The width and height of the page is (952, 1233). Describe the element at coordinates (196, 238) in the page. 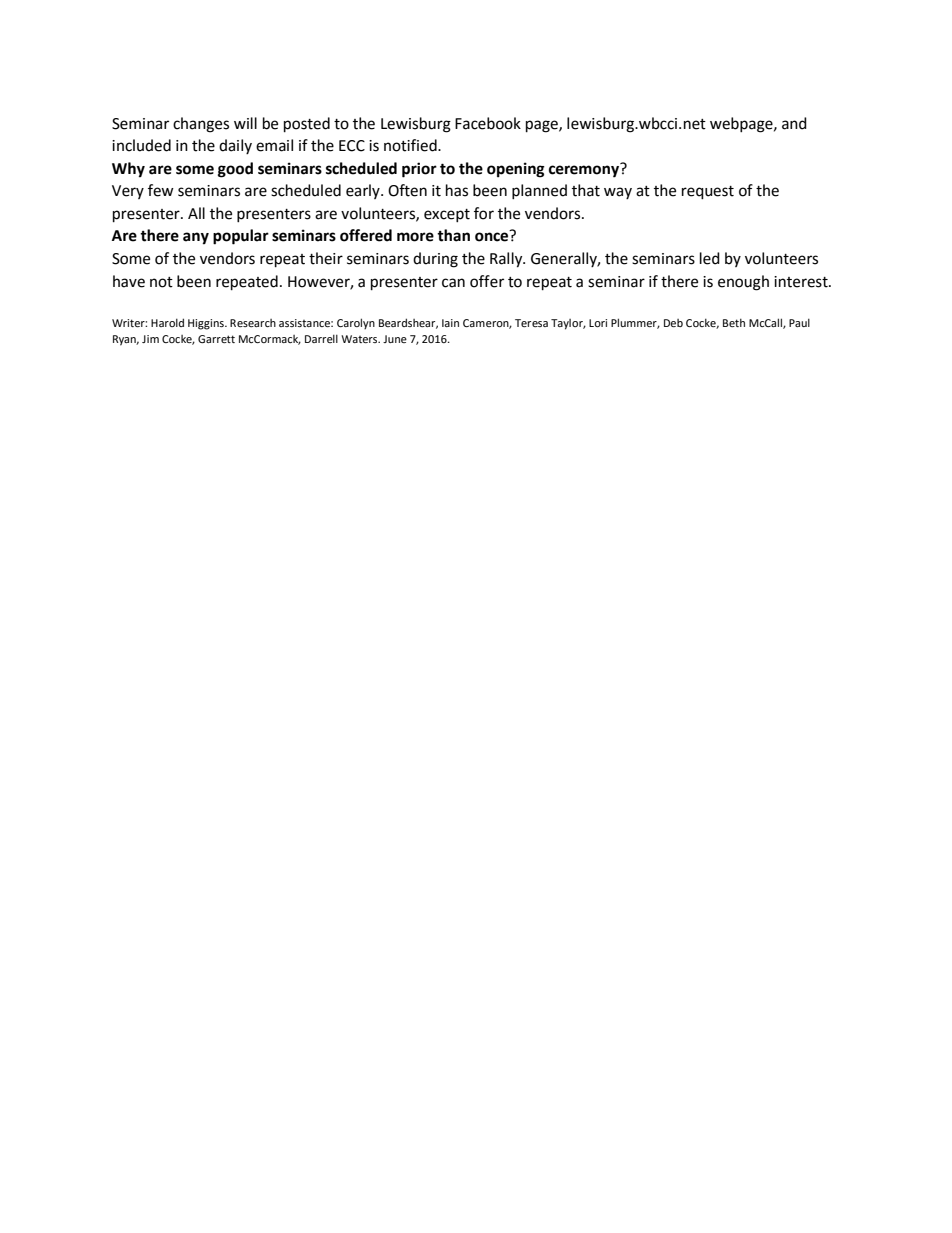

I see `any` at that location.
